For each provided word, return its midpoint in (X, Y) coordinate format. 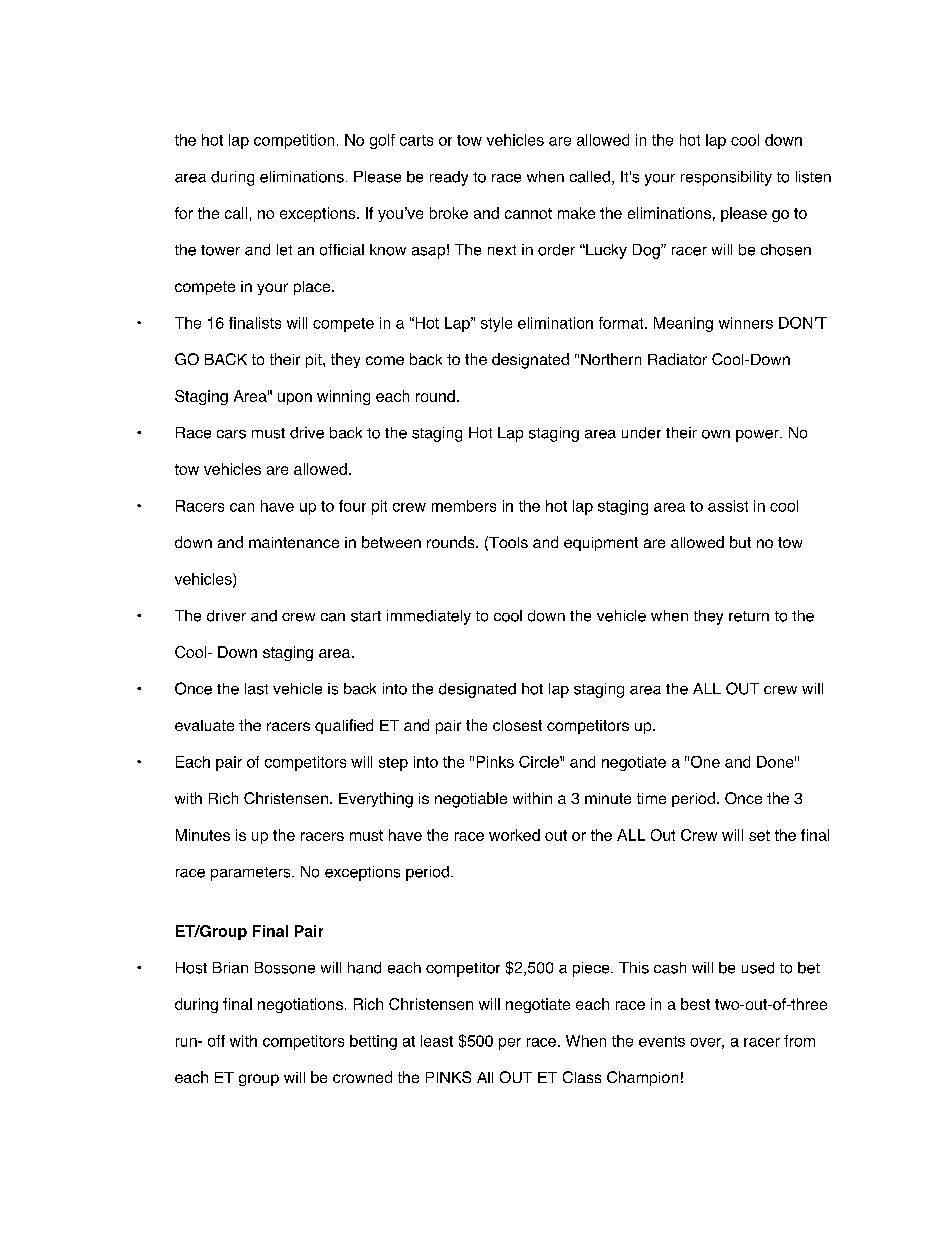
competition (294, 141)
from (799, 1041)
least (437, 1041)
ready (449, 178)
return (749, 616)
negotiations (300, 1005)
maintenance (294, 542)
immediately (429, 617)
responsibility (726, 178)
